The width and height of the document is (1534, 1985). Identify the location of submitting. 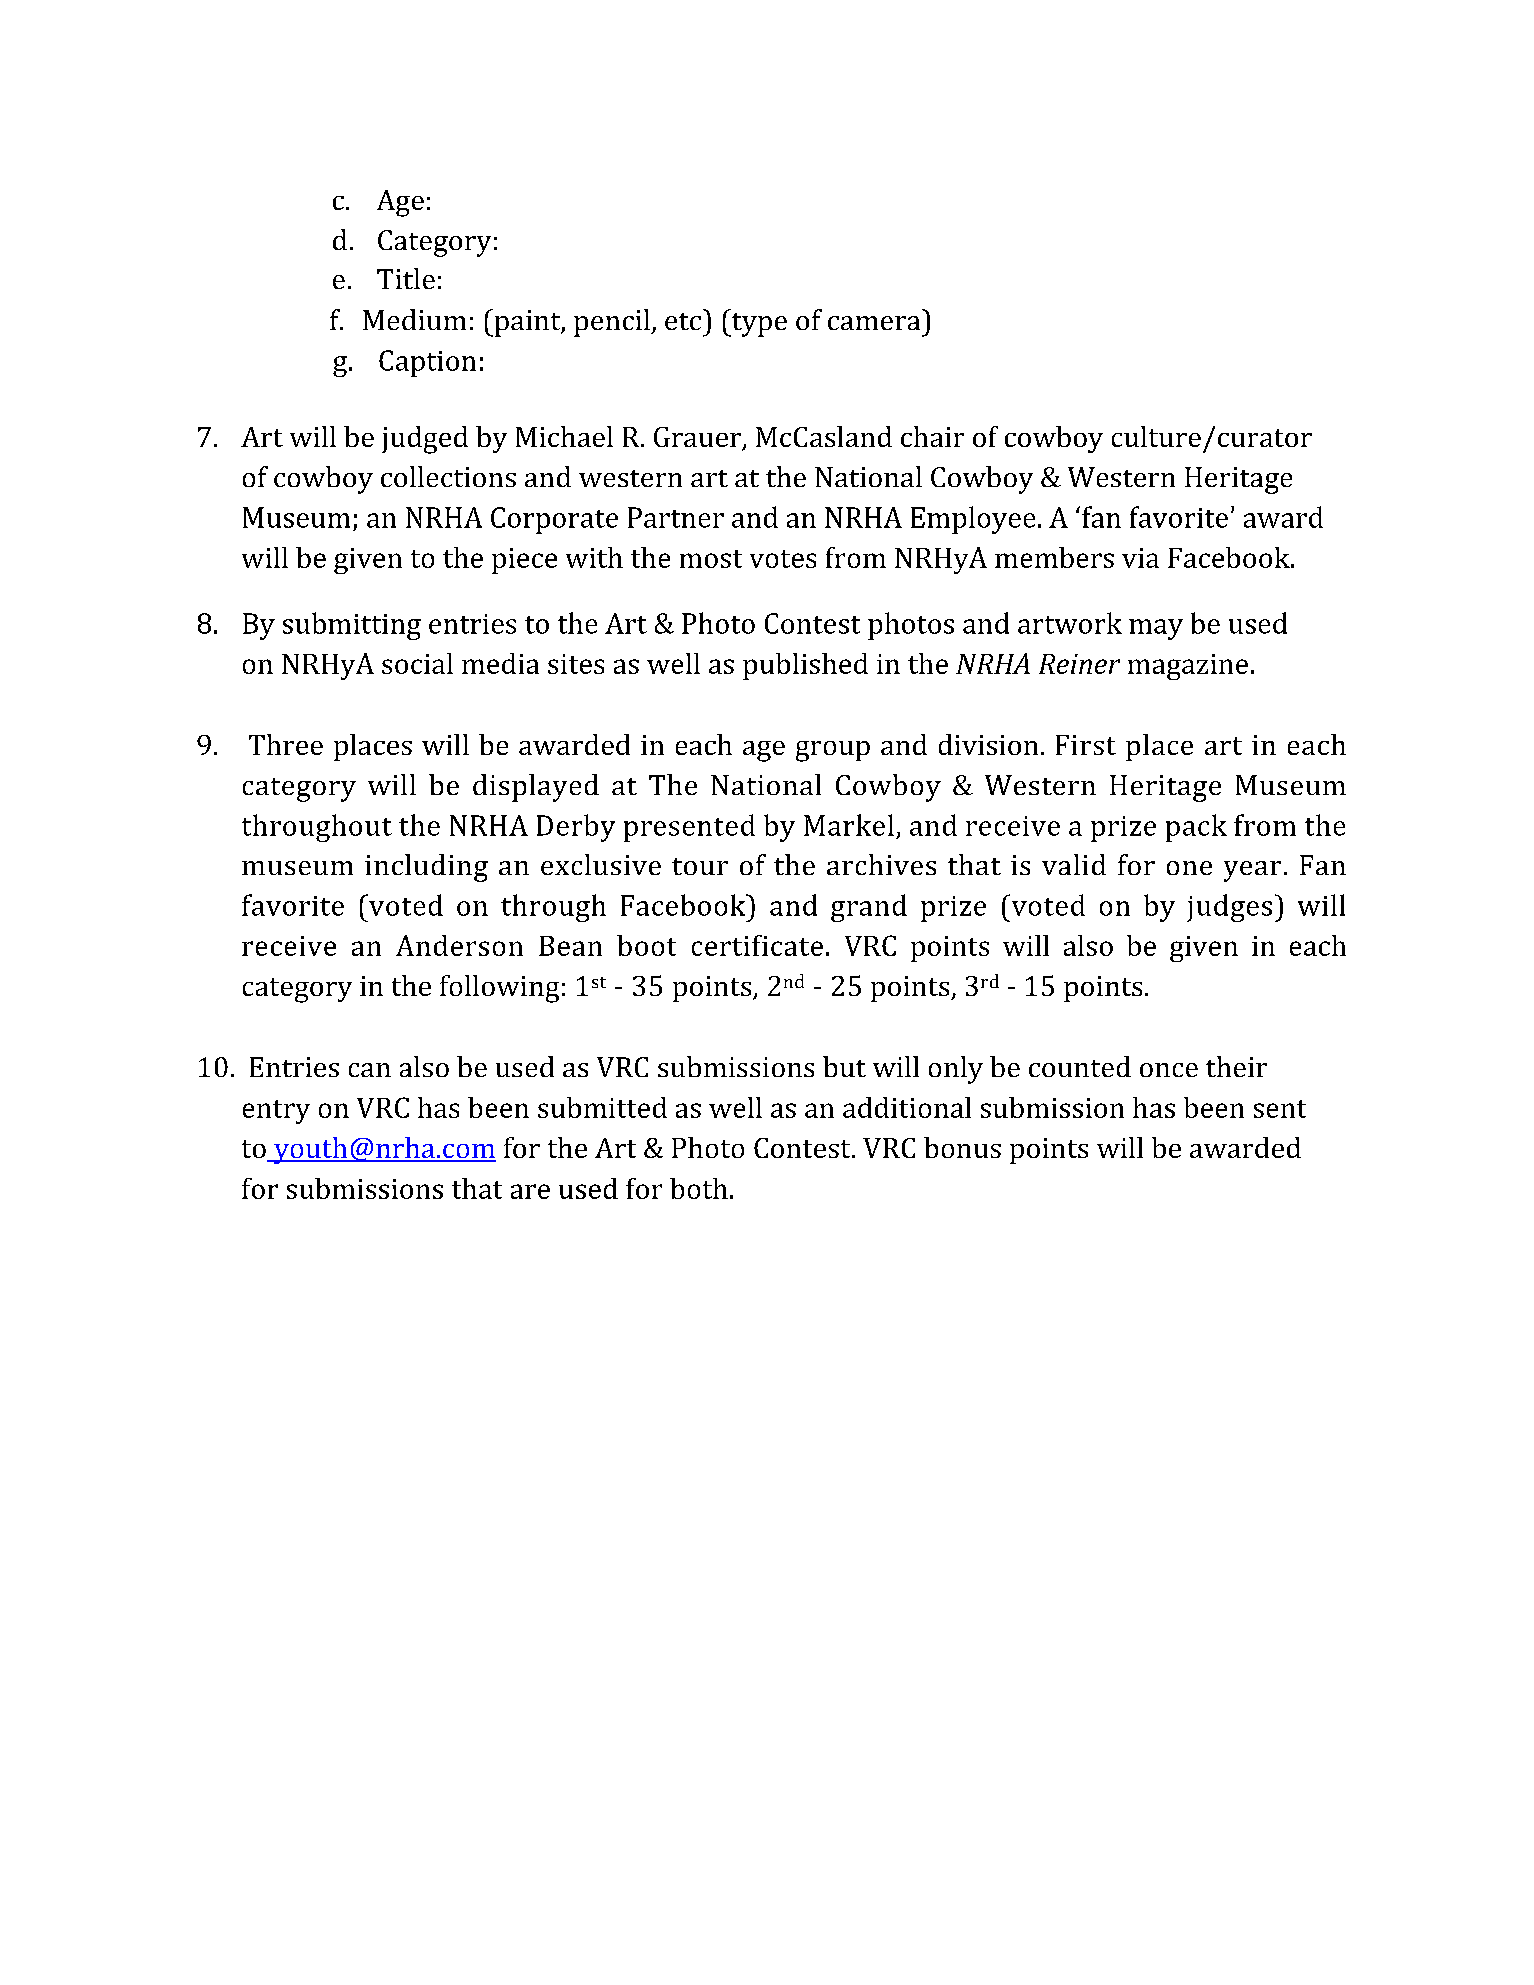
(352, 626).
